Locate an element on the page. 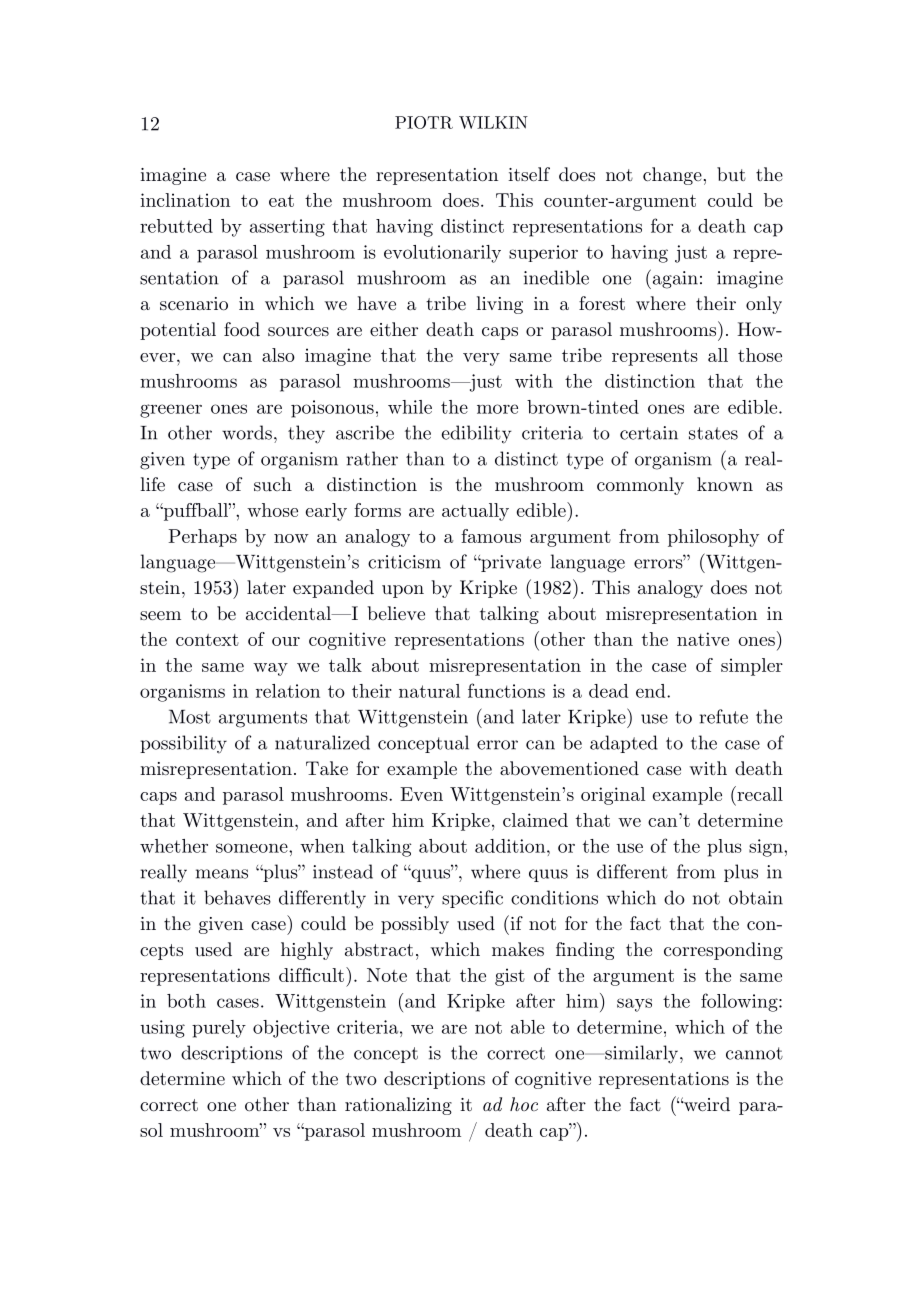 The image size is (923, 1316). upon is located at coordinates (403, 591).
